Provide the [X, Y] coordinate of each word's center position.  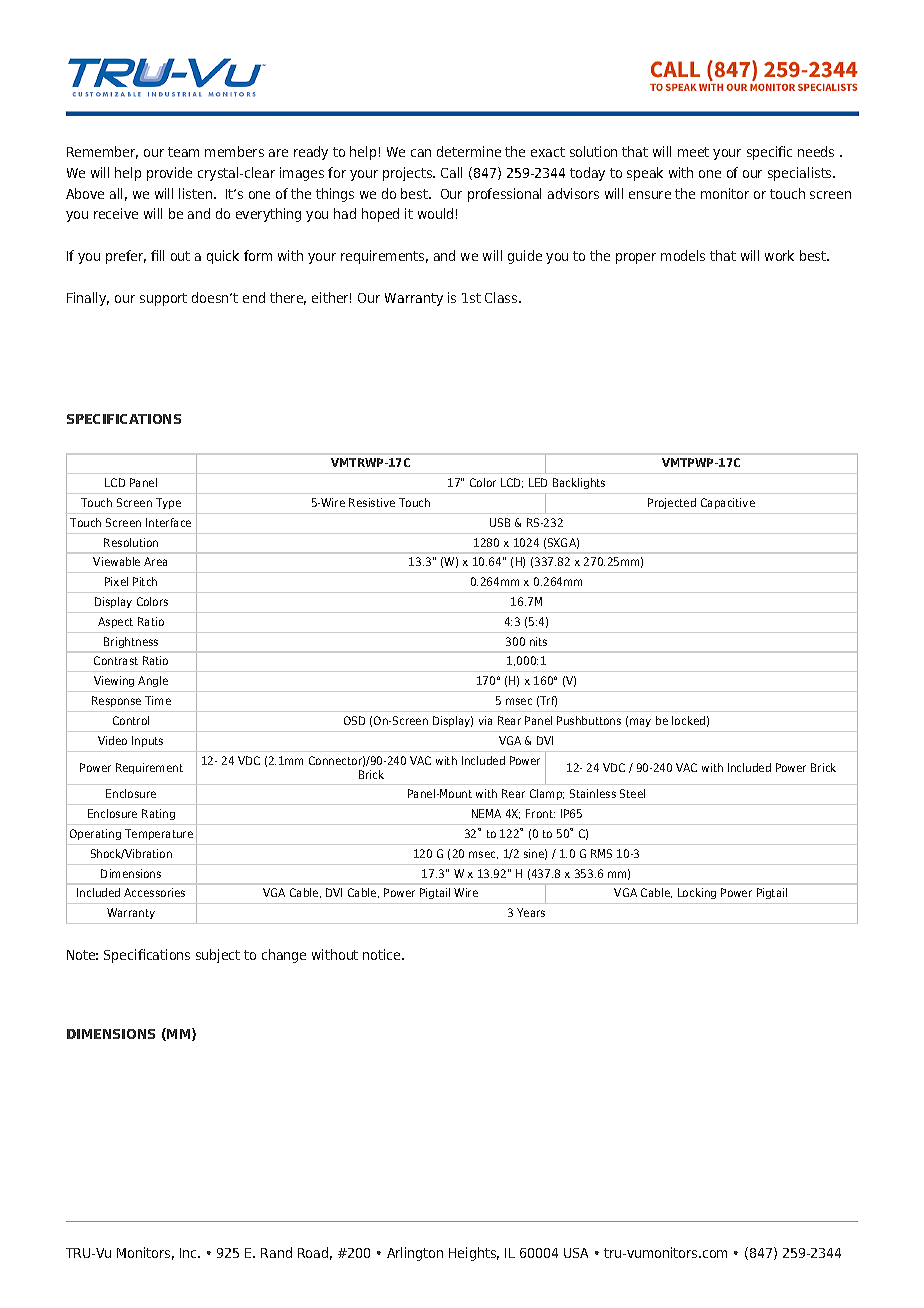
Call [451, 172]
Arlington [415, 1254]
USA [576, 1253]
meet [693, 152]
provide [169, 174]
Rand [276, 1252]
